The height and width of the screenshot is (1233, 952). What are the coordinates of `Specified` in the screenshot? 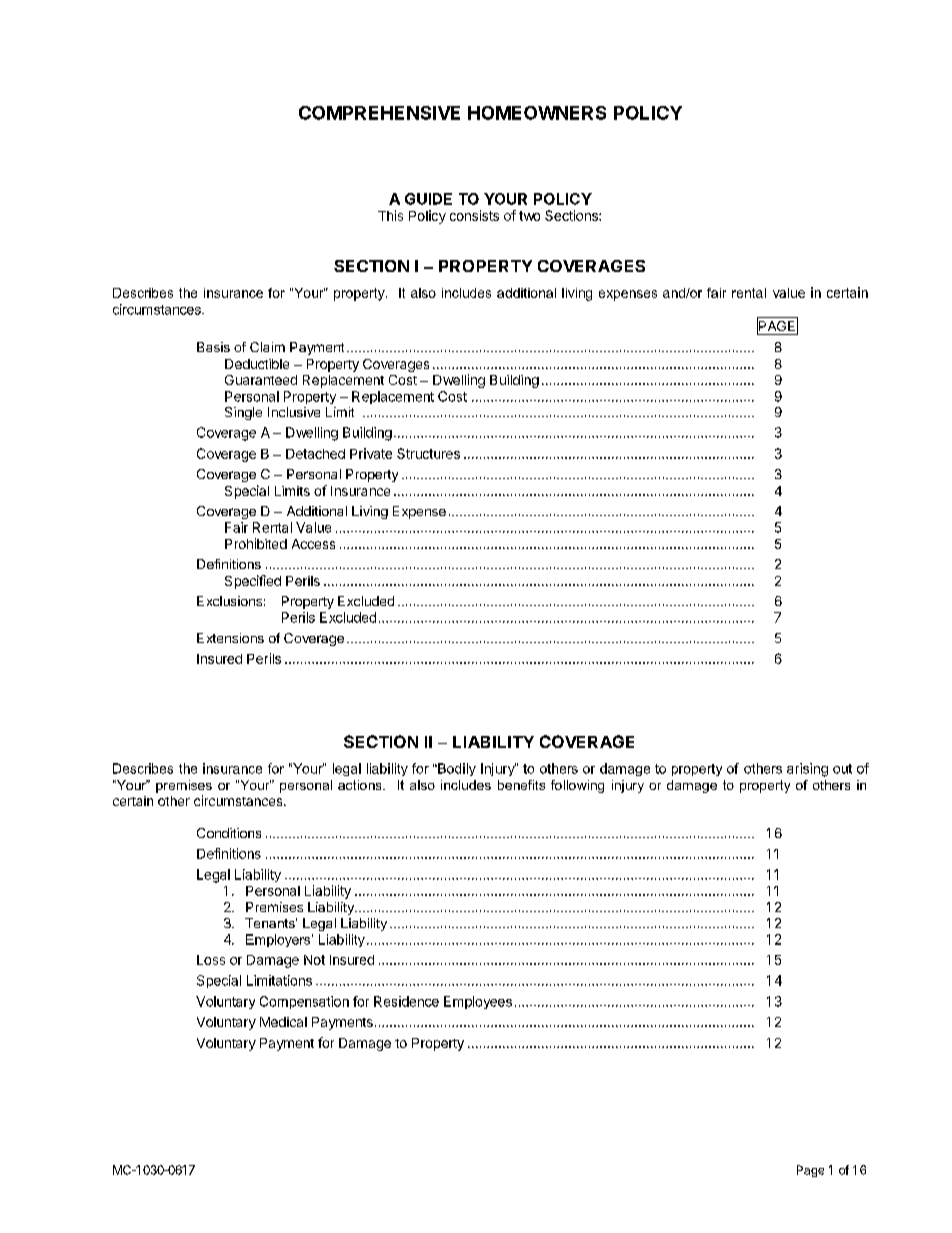 It's located at (253, 582).
